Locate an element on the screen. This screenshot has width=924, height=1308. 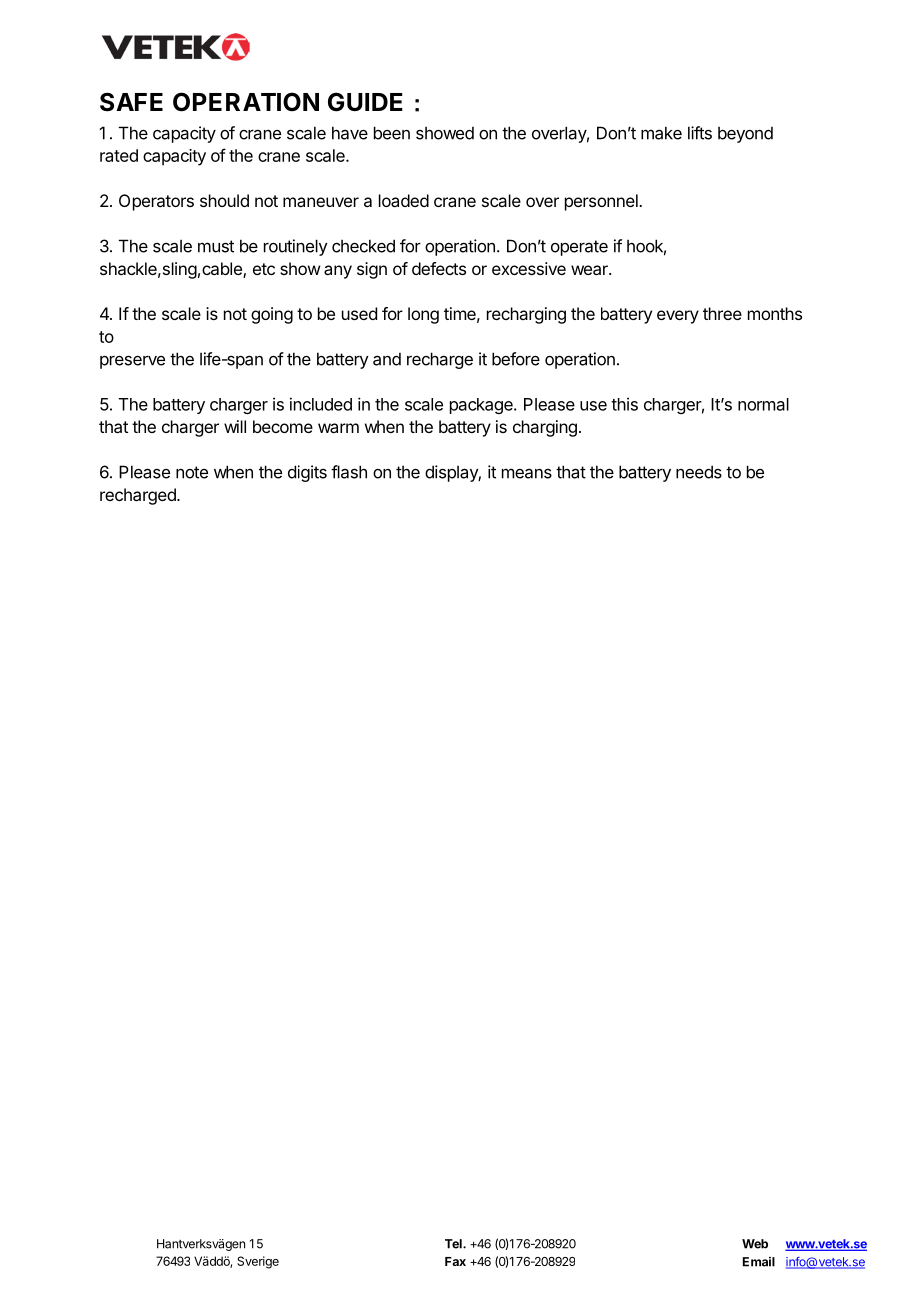
means is located at coordinates (527, 473).
